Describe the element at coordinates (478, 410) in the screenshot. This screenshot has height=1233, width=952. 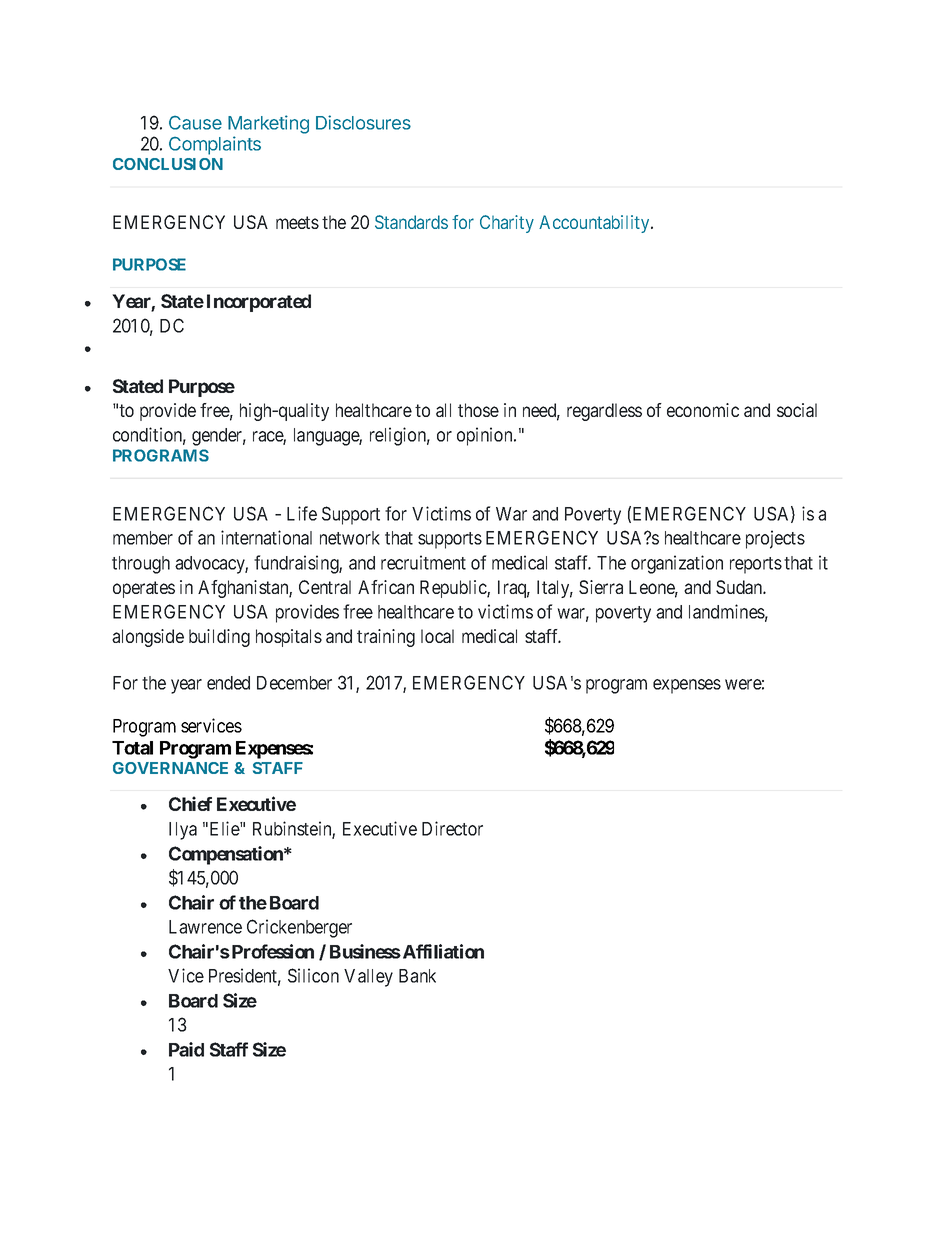
I see `those` at that location.
